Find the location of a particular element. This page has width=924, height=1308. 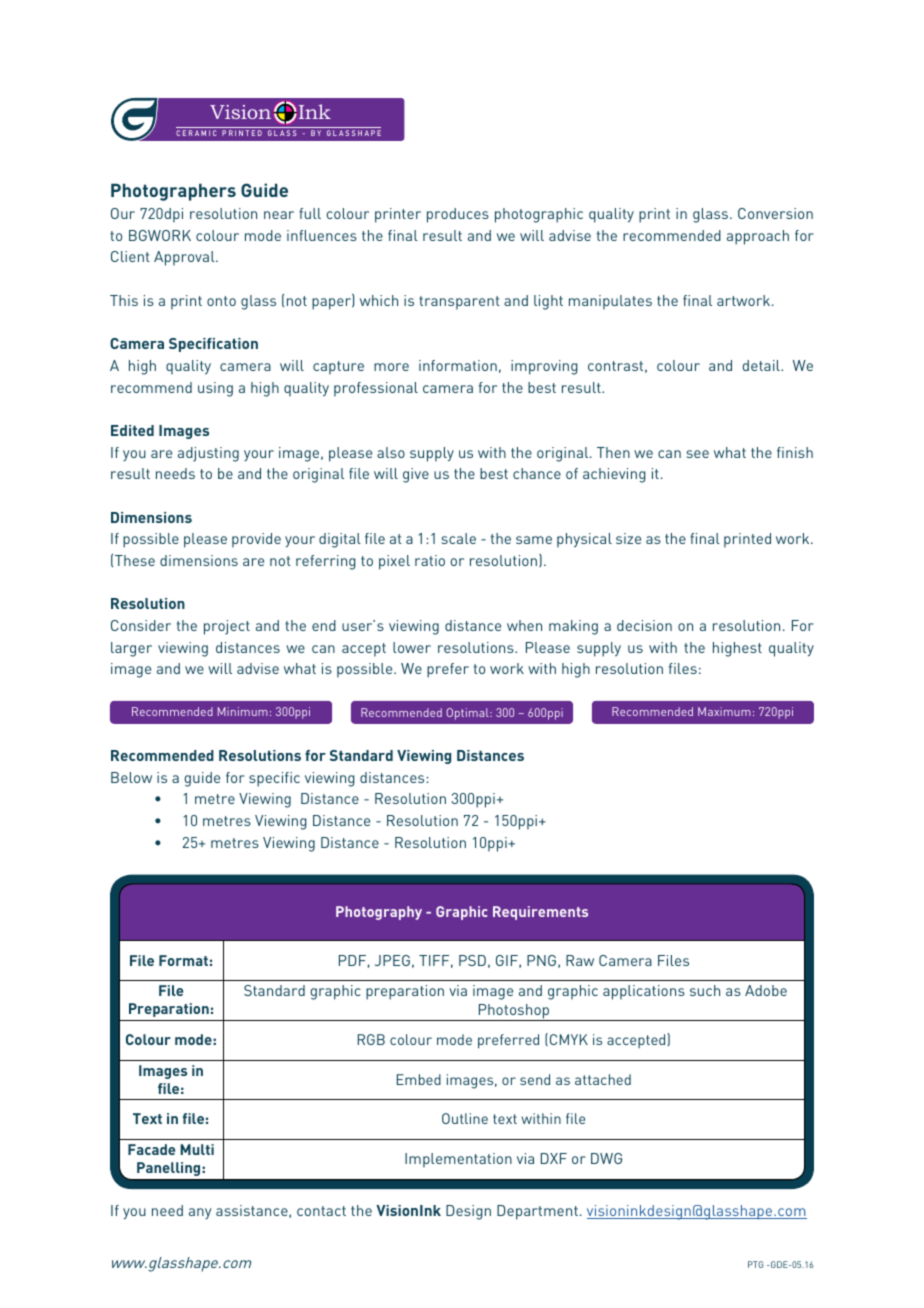

PDF is located at coordinates (352, 960).
